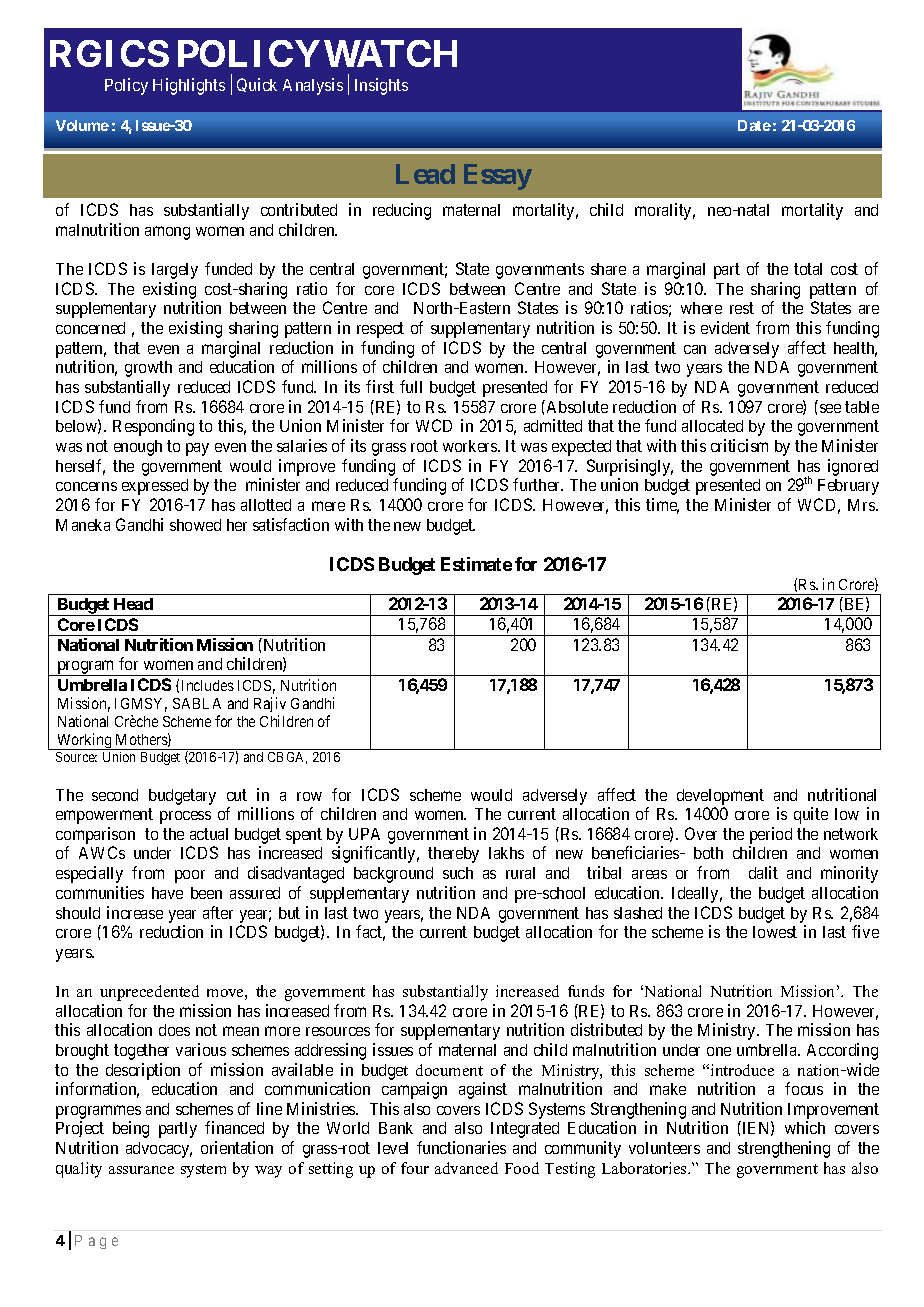 The image size is (924, 1307). I want to click on Essay, so click(498, 177).
